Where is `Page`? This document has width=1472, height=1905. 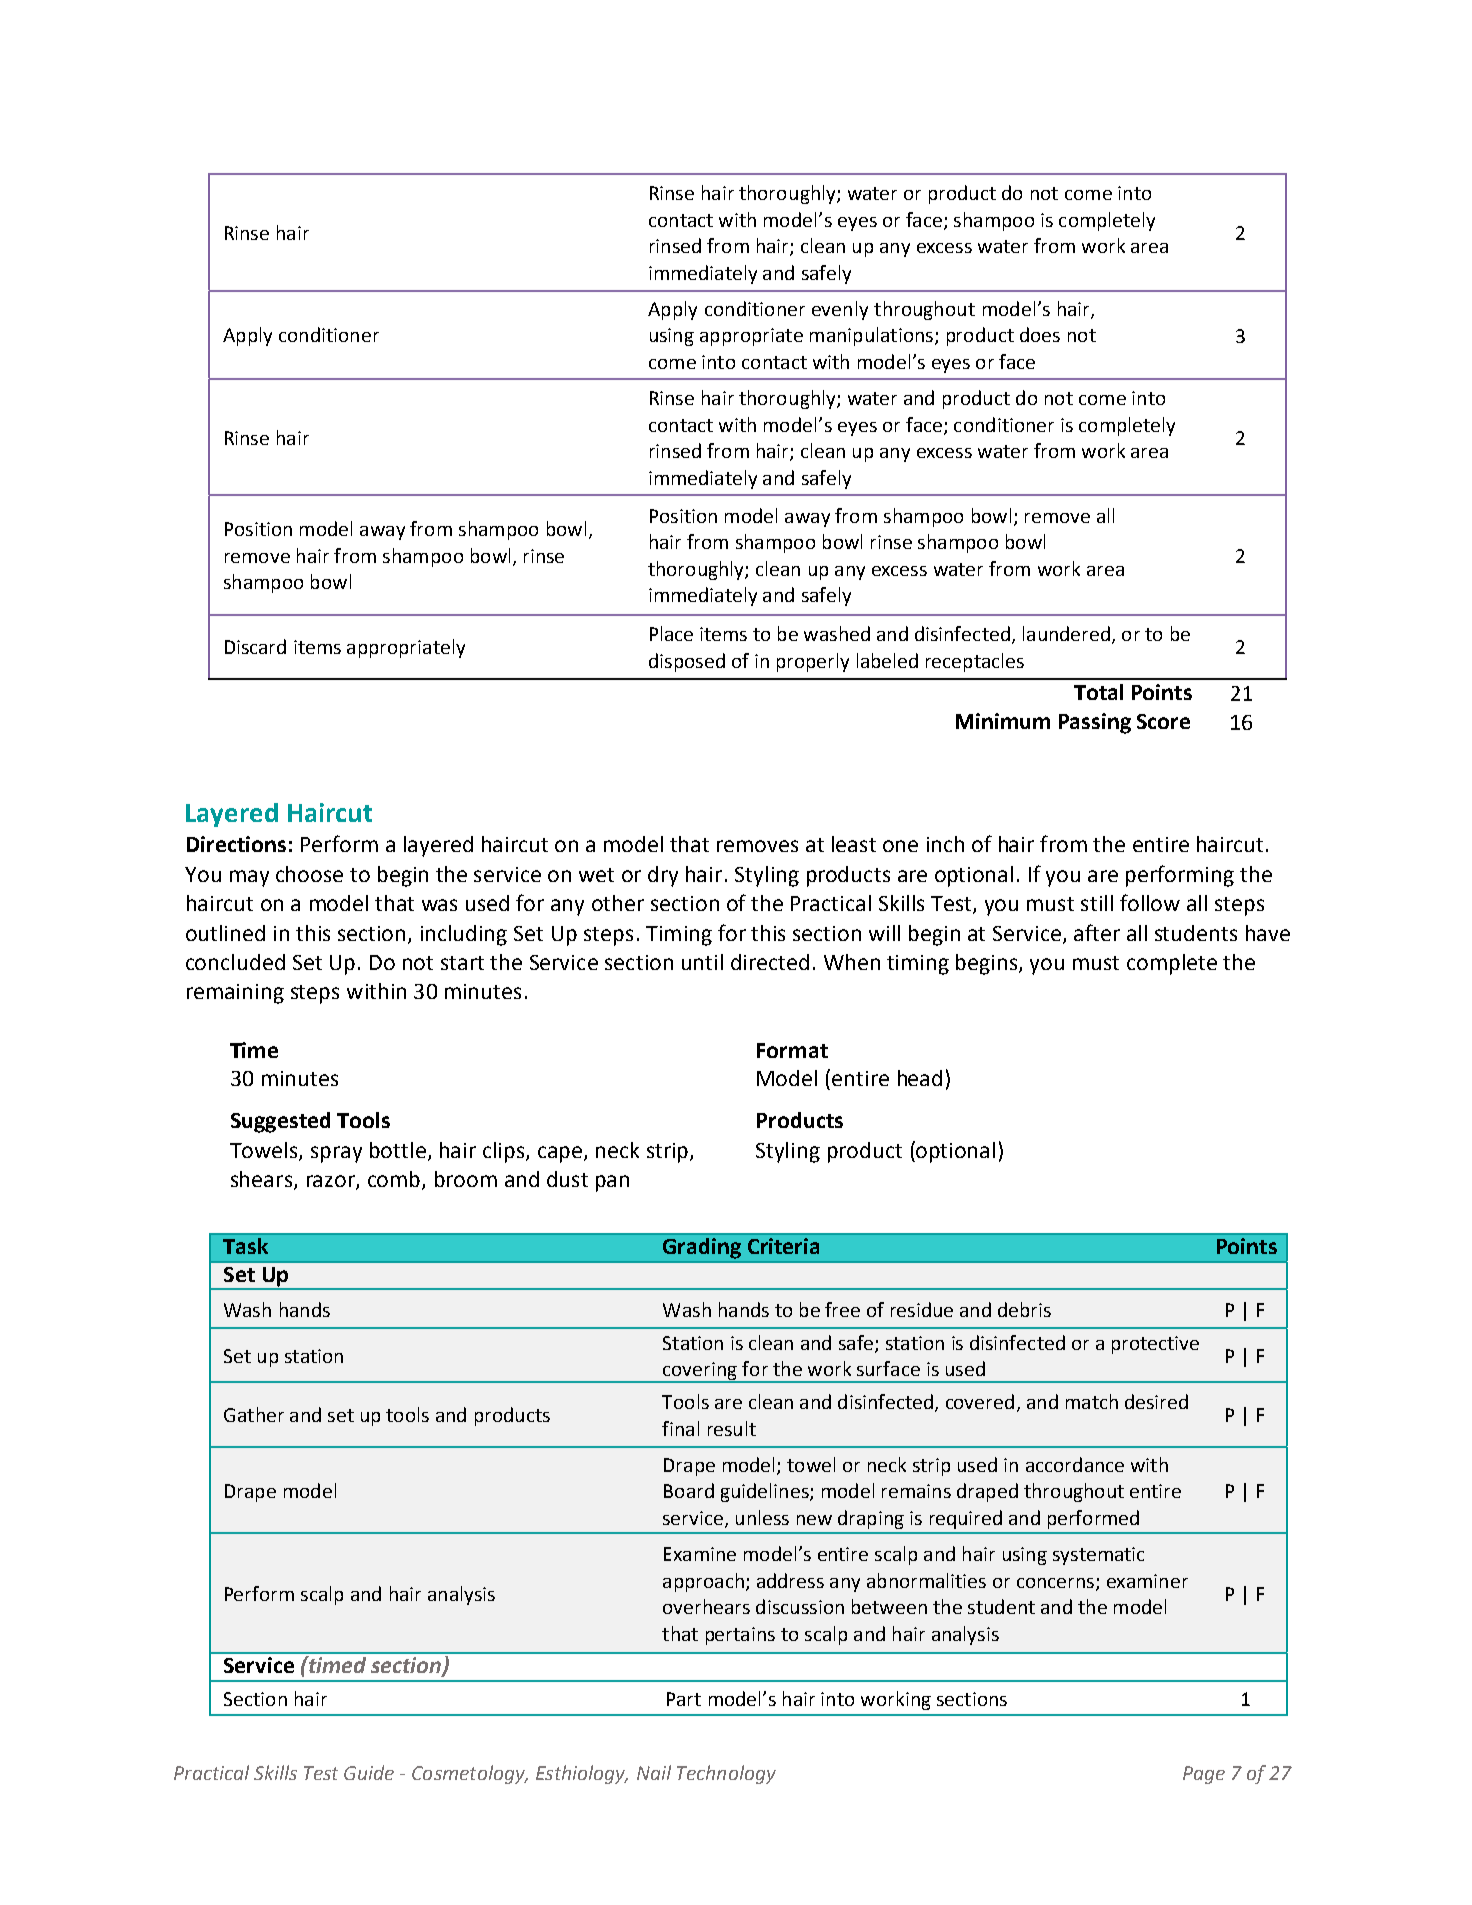 Page is located at coordinates (1204, 1775).
